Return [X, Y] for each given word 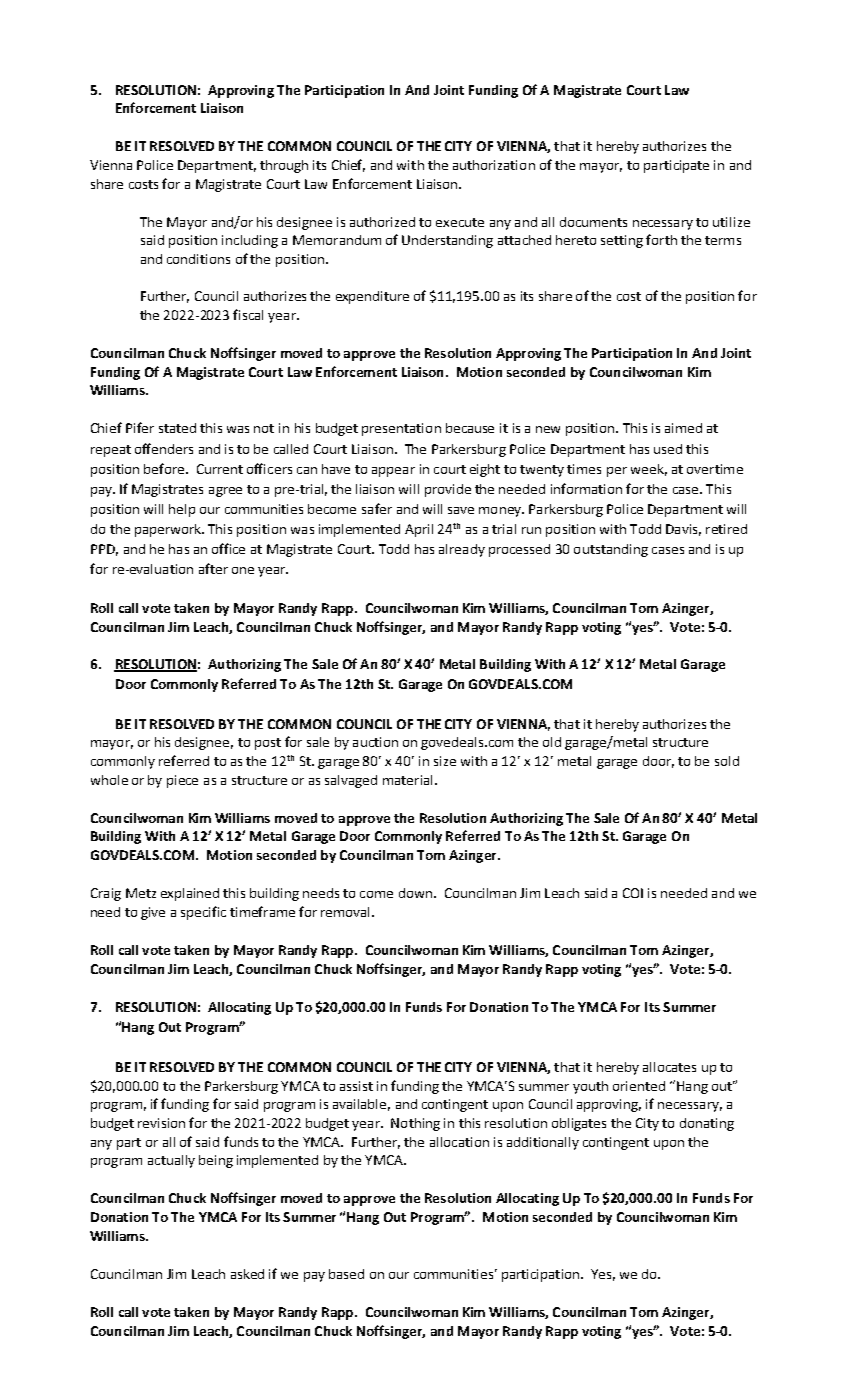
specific [203, 913]
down [415, 893]
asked [247, 1274]
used [668, 449]
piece [182, 781]
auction [375, 742]
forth [661, 239]
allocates [669, 1067]
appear [393, 472]
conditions [198, 259]
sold [727, 761]
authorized [382, 222]
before [165, 468]
